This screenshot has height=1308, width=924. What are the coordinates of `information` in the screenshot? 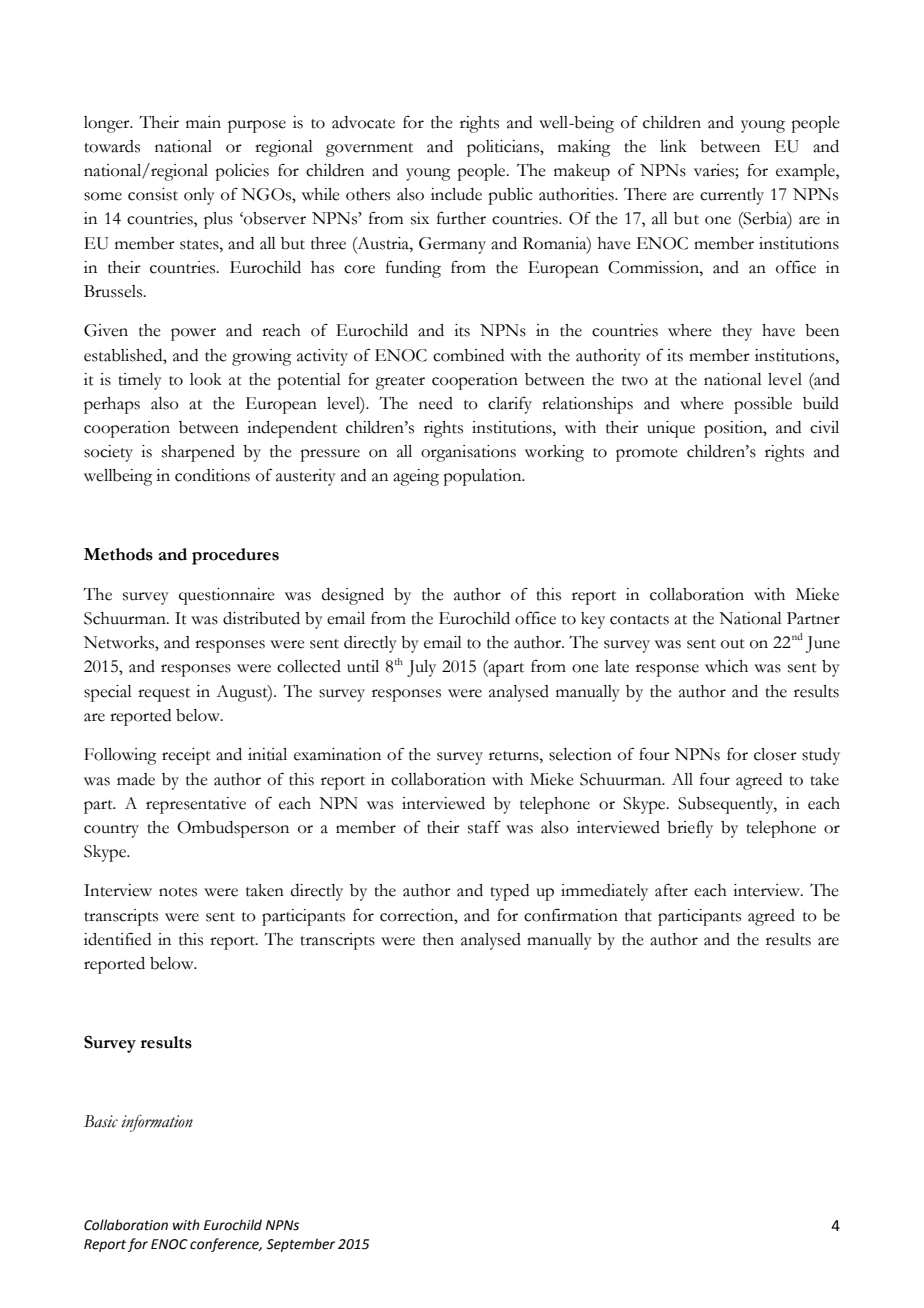 It's located at (157, 1123).
